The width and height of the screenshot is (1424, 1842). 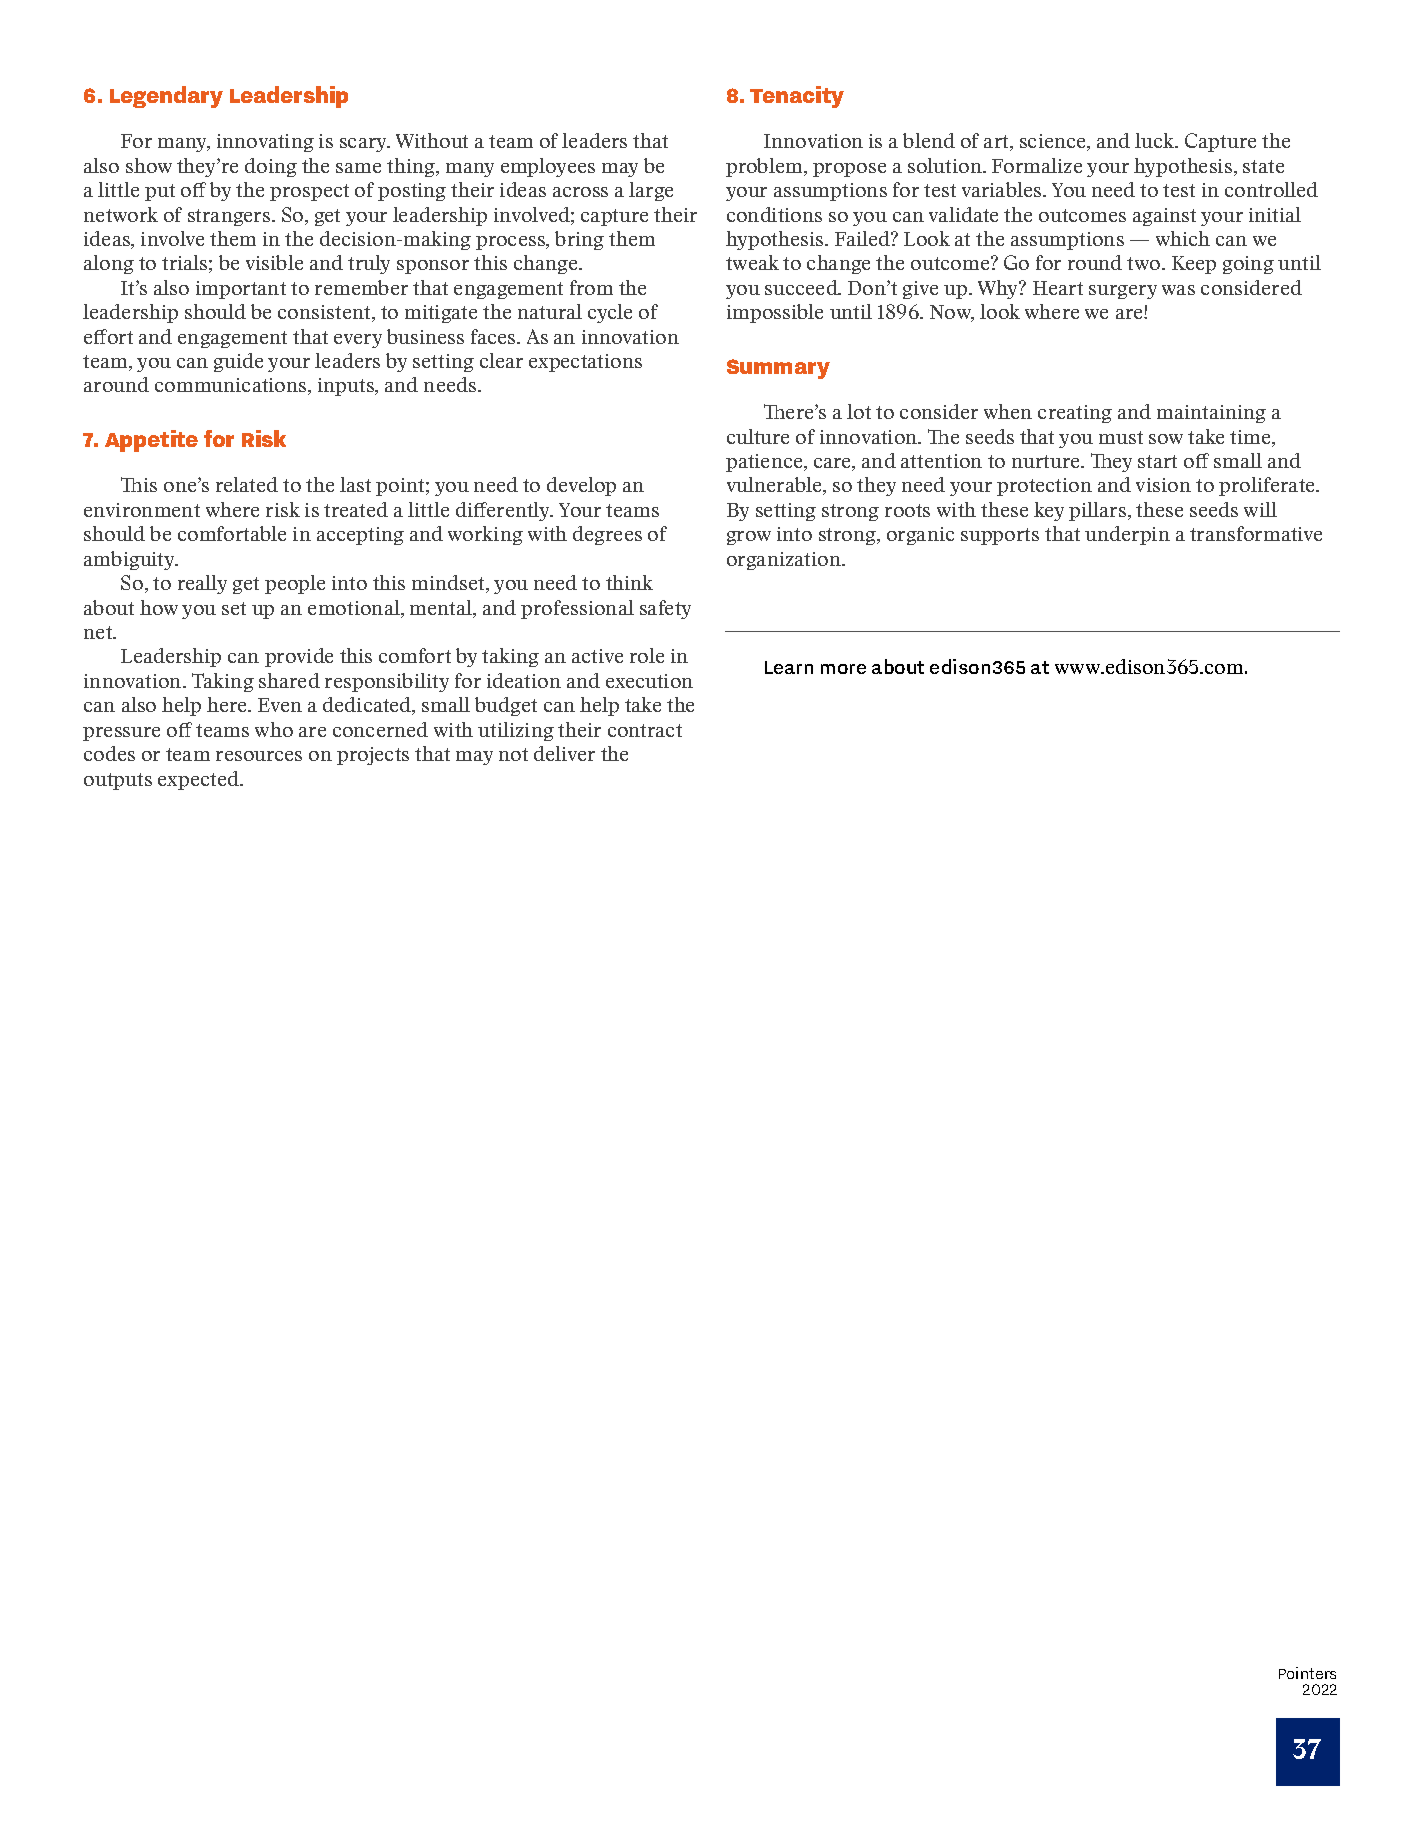 I want to click on innovating, so click(x=265, y=143).
